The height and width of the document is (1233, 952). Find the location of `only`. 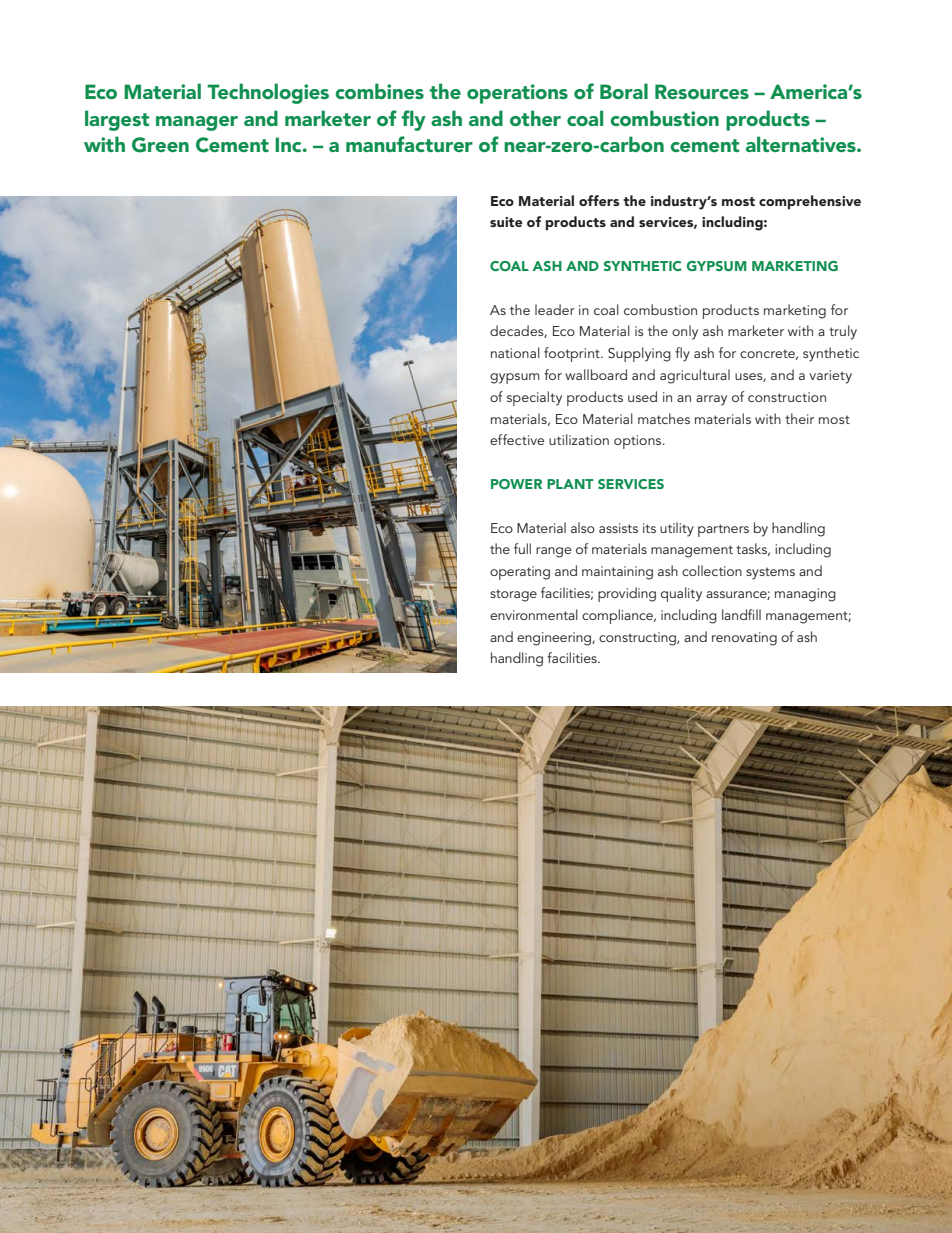

only is located at coordinates (685, 332).
